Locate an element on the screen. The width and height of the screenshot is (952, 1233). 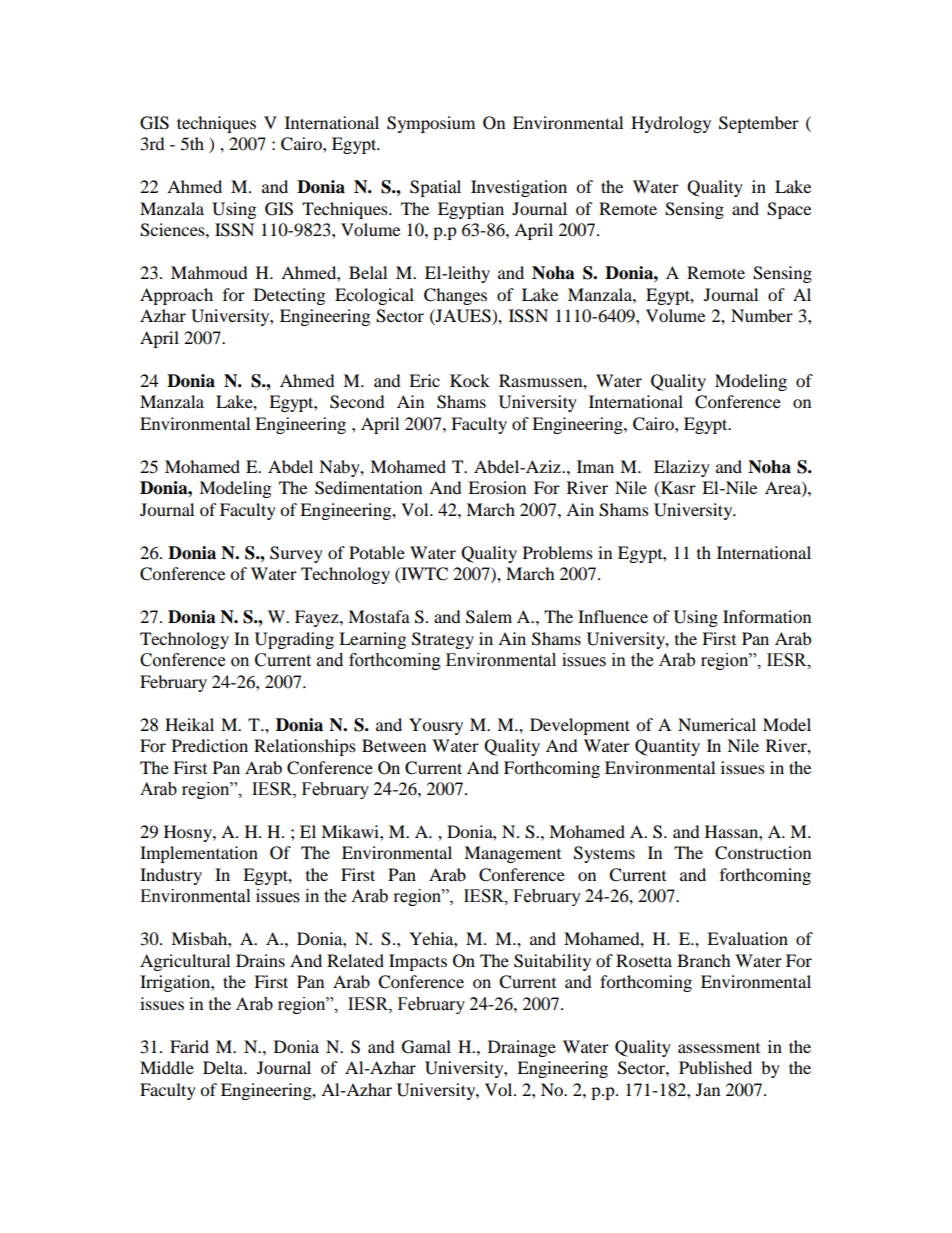
Sedimentation is located at coordinates (368, 488).
